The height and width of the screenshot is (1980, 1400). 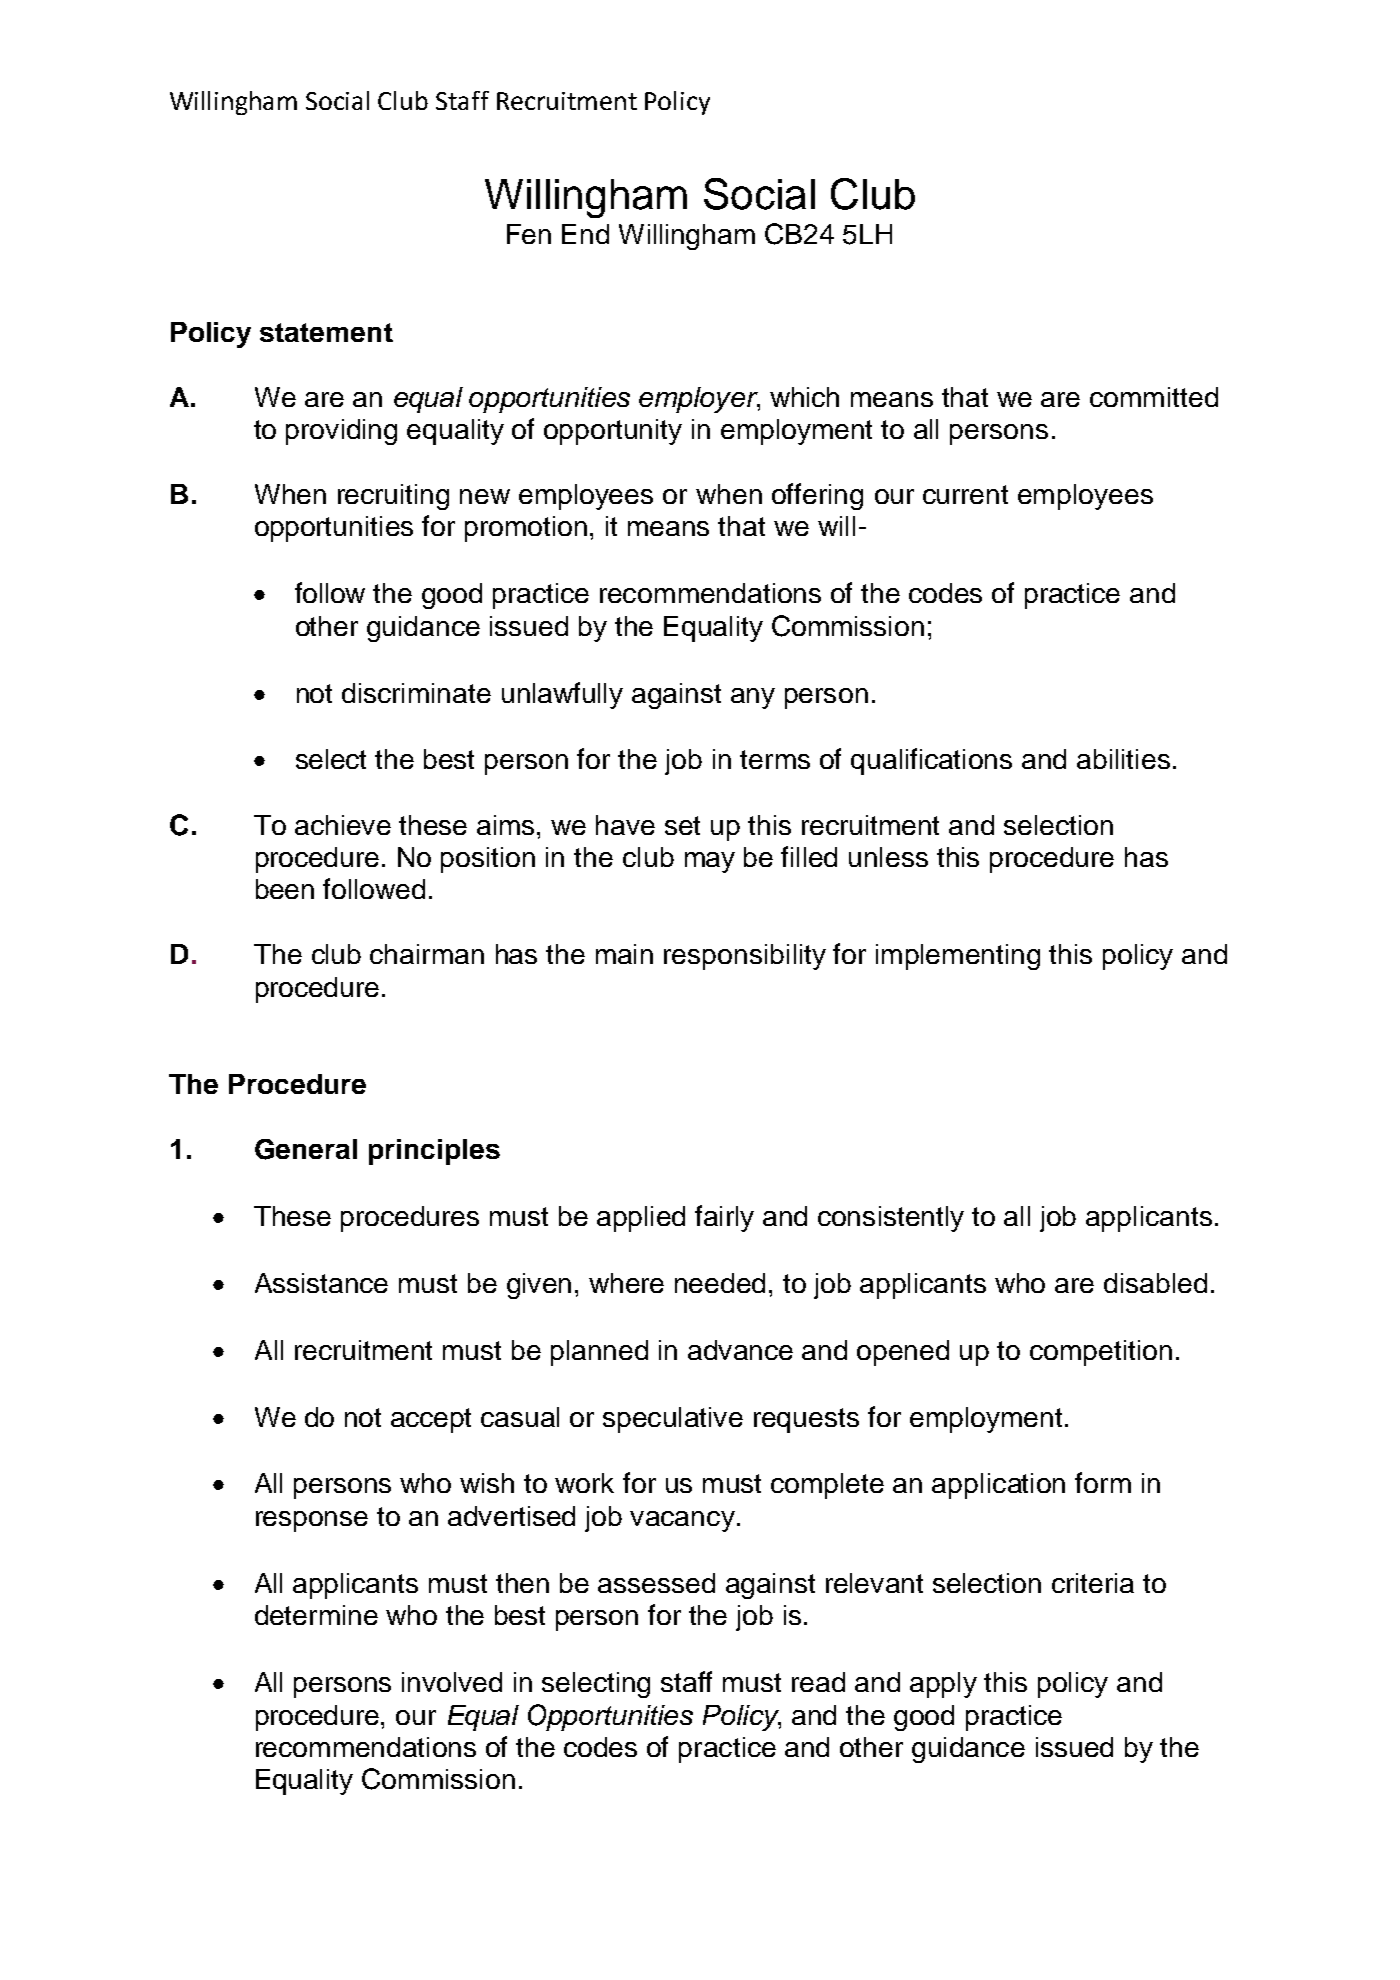 I want to click on any, so click(x=753, y=698).
